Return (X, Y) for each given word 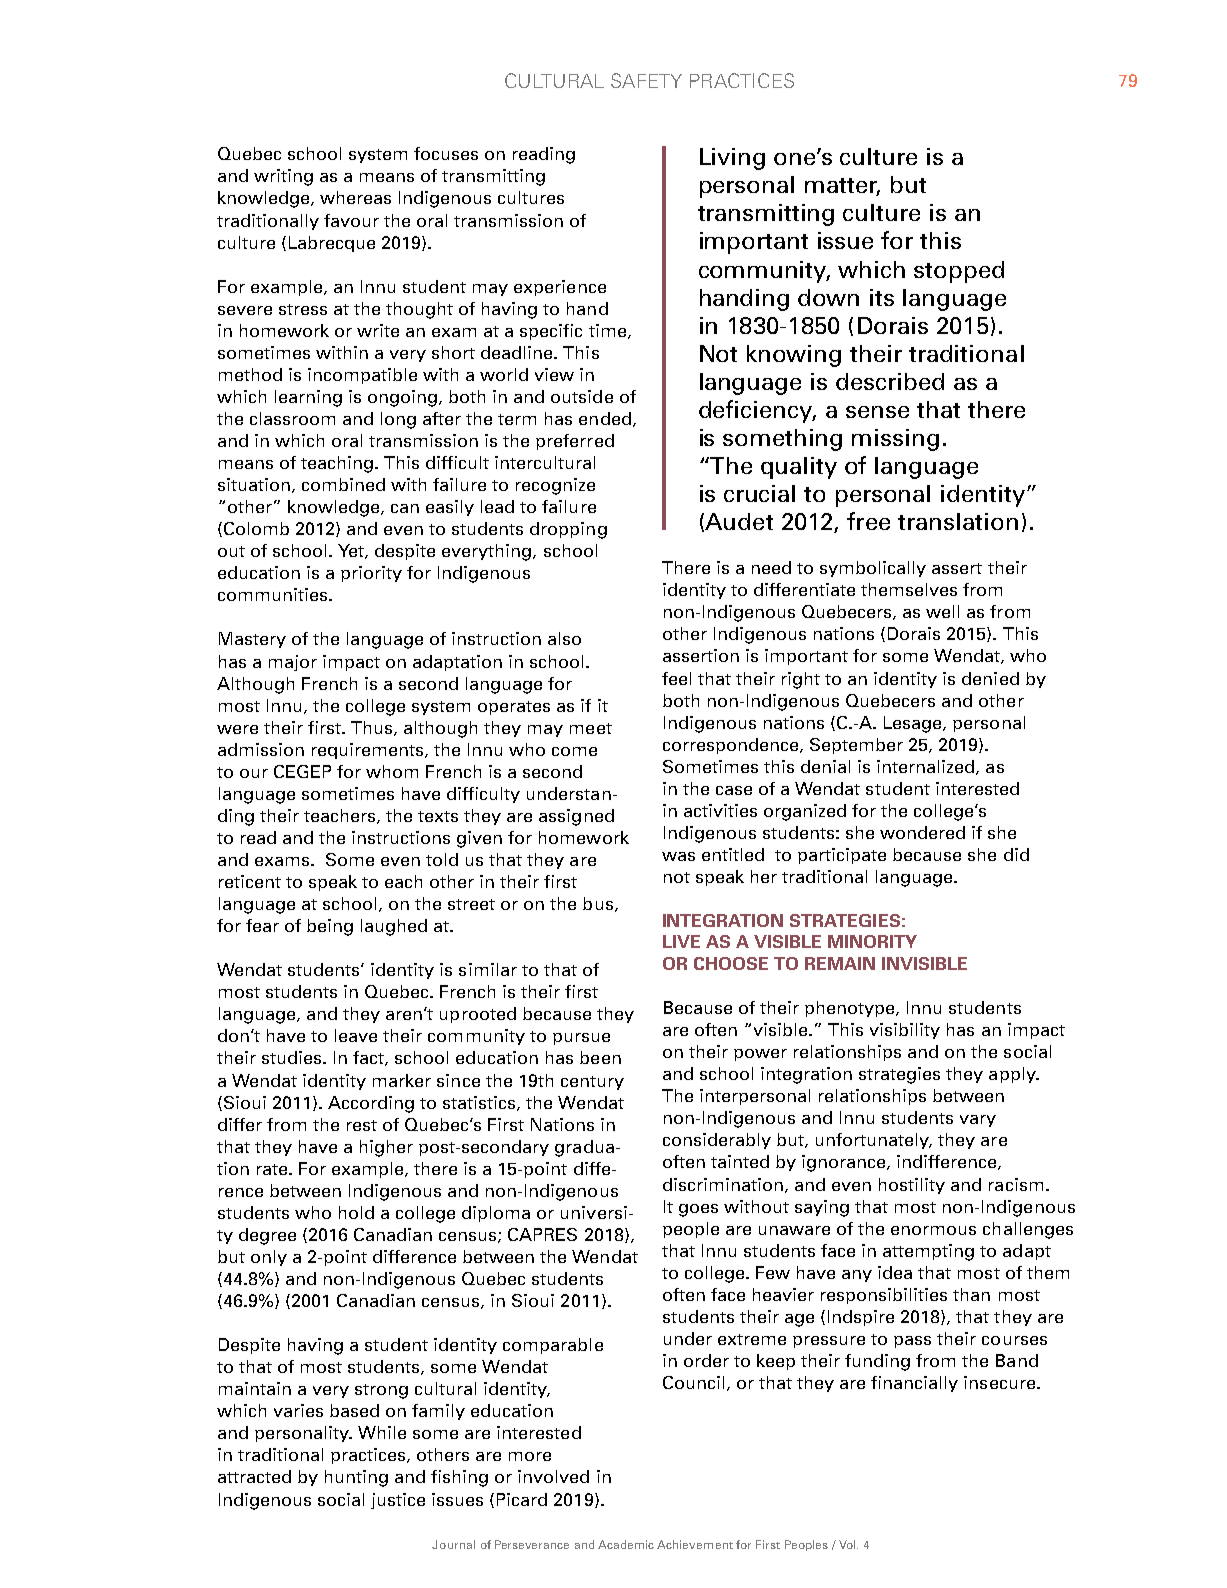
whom (392, 771)
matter (842, 187)
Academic (626, 1544)
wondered (922, 832)
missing (895, 440)
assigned (576, 817)
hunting (356, 1478)
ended (605, 418)
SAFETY (646, 80)
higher (386, 1148)
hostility (912, 1186)
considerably (717, 1141)
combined (343, 484)
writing (283, 177)
